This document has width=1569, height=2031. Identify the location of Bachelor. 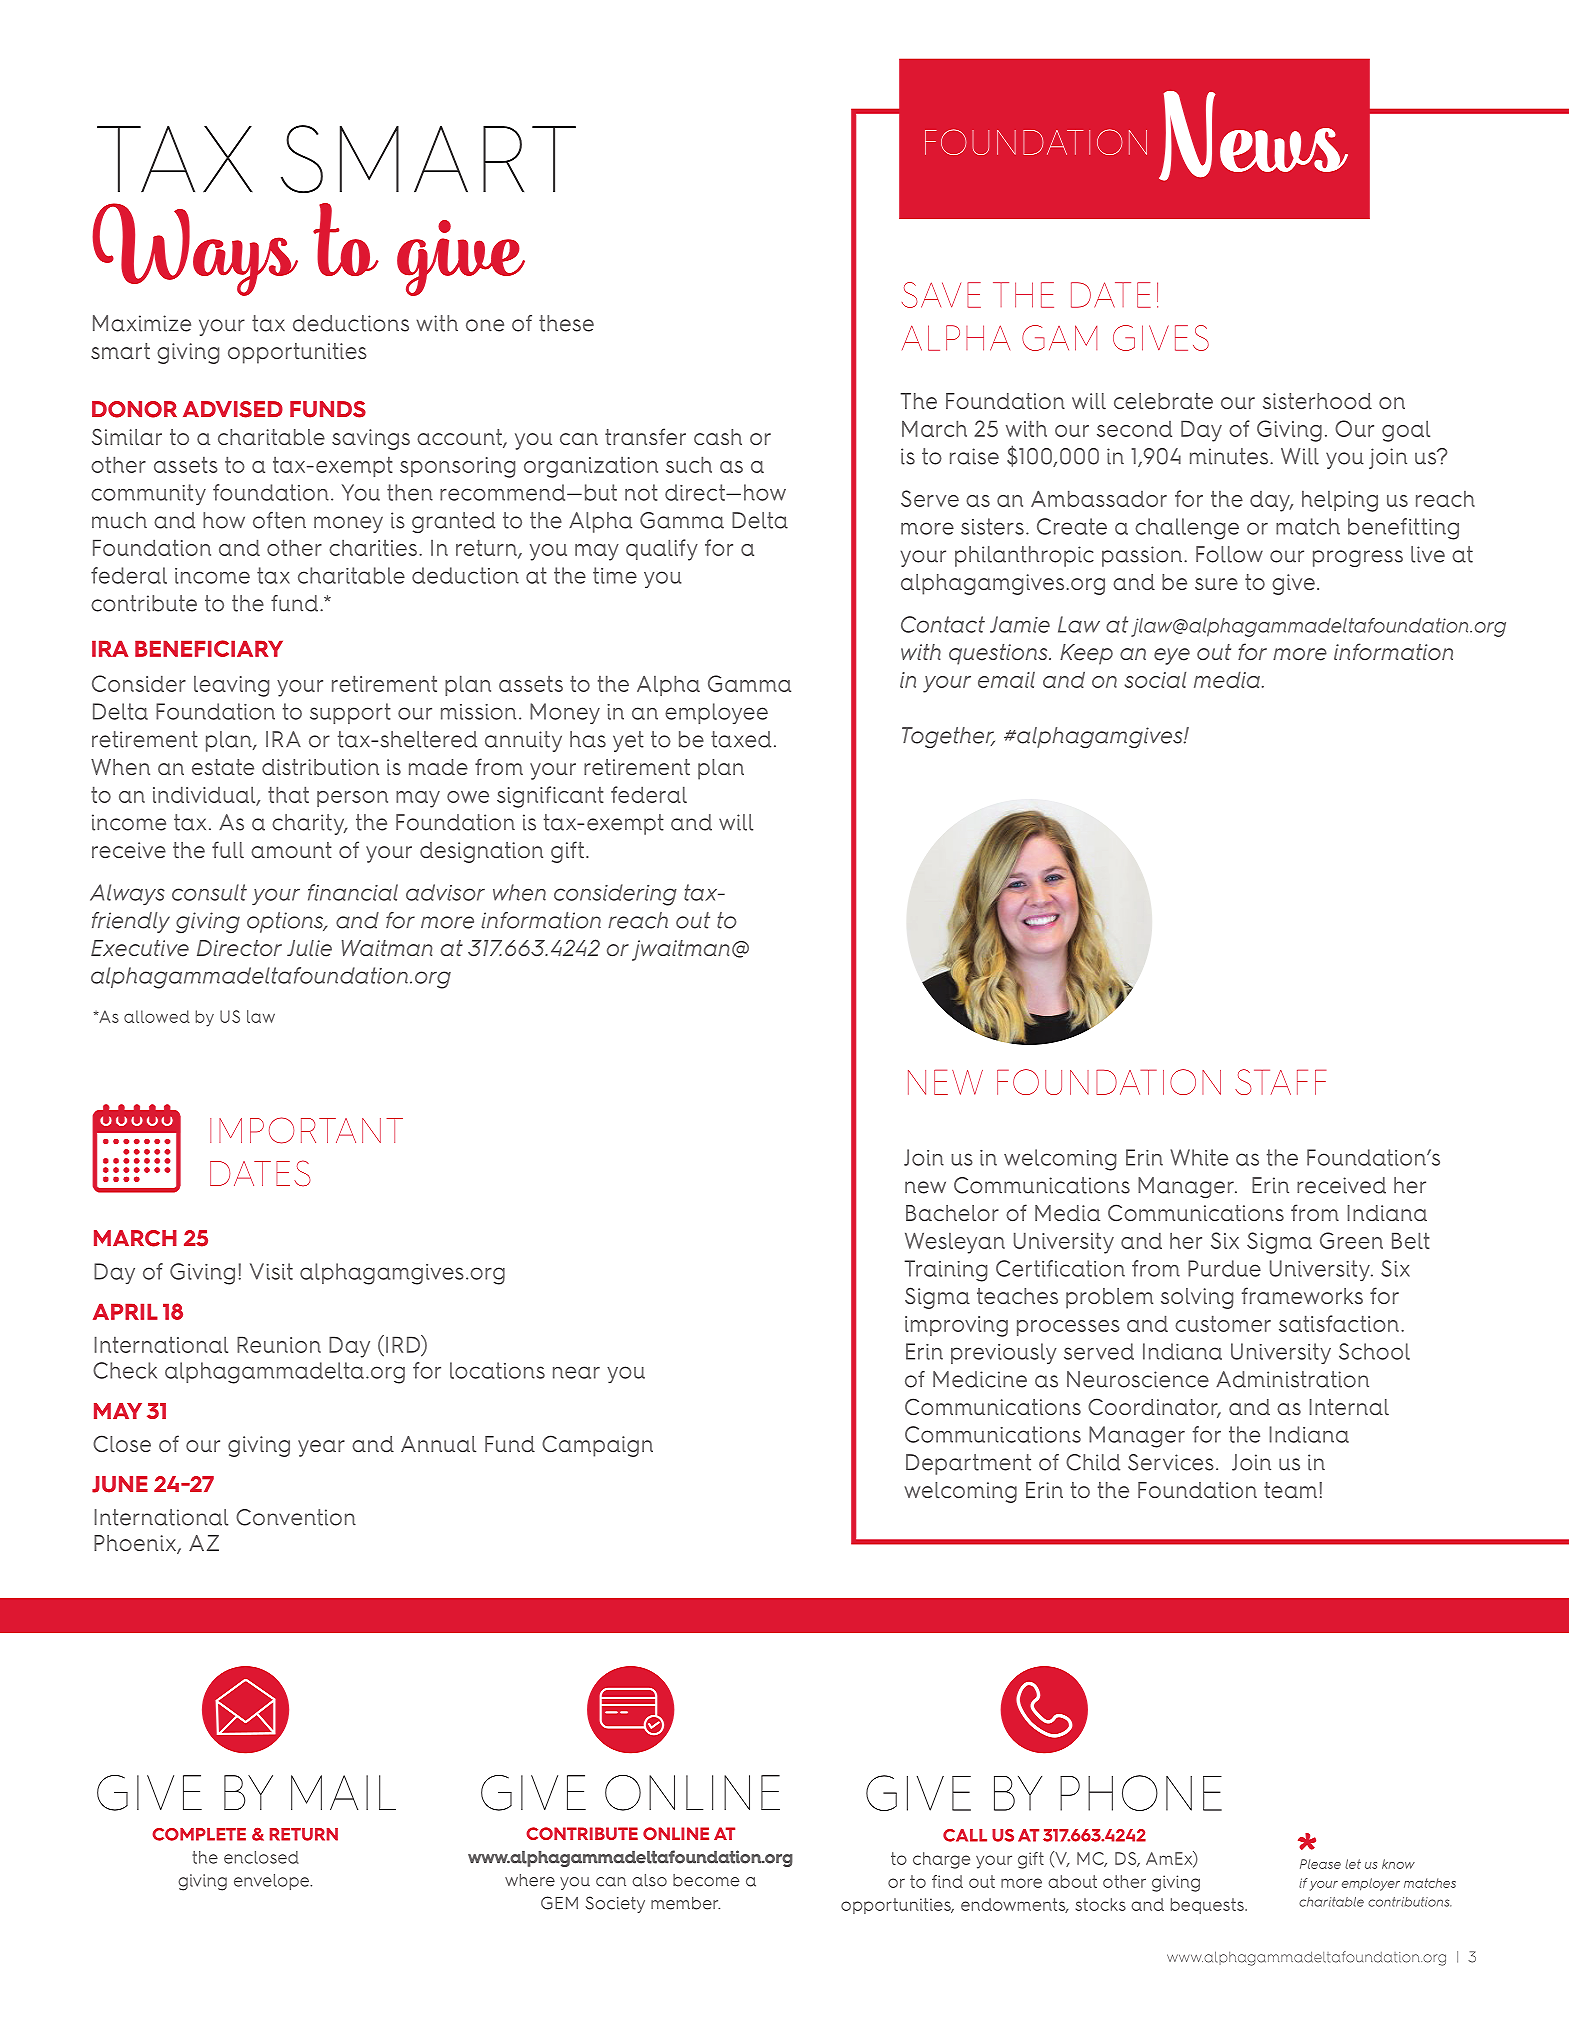
(952, 1213).
